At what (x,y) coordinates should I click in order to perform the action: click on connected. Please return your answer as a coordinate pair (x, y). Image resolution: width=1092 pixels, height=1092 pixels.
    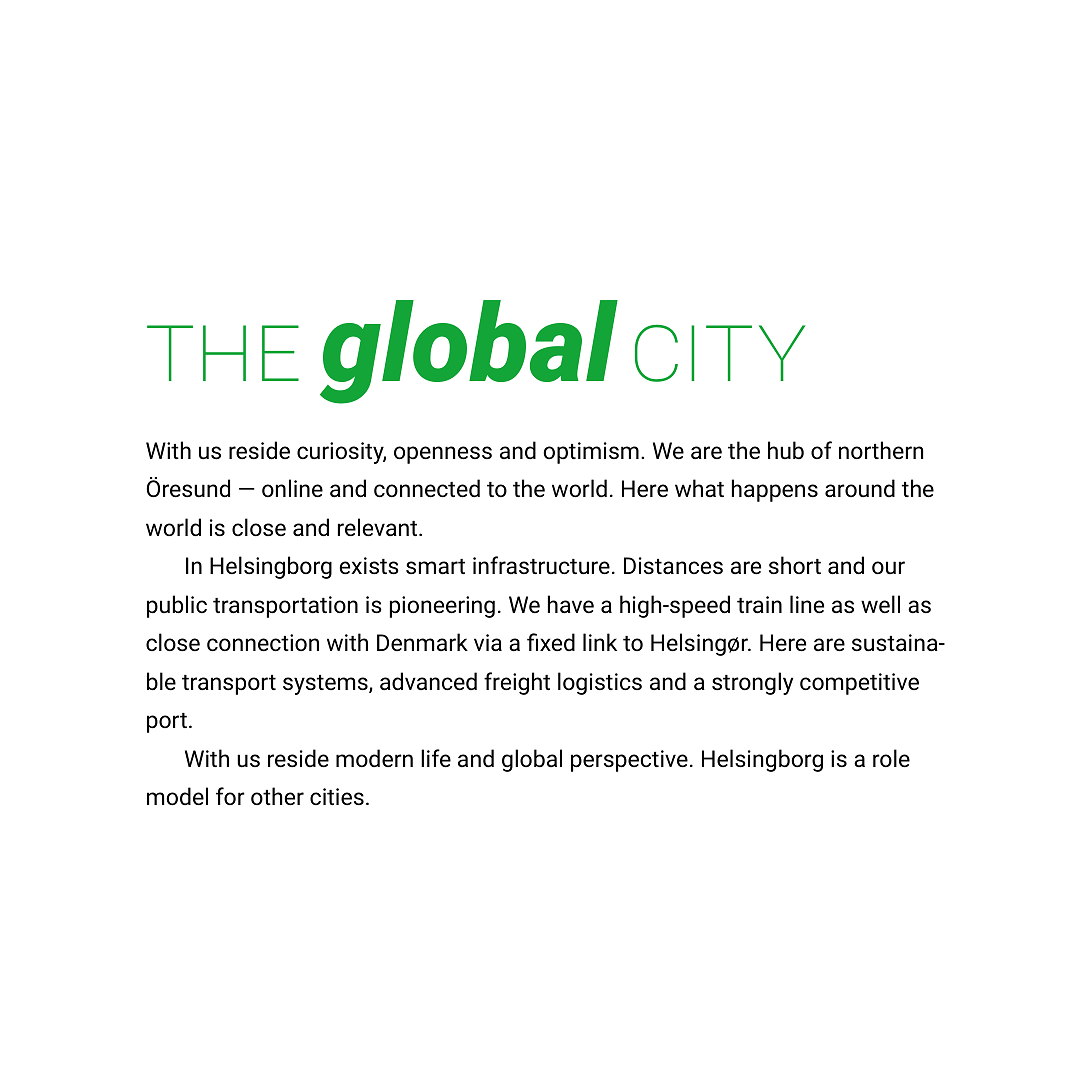
    Looking at the image, I should click on (427, 488).
